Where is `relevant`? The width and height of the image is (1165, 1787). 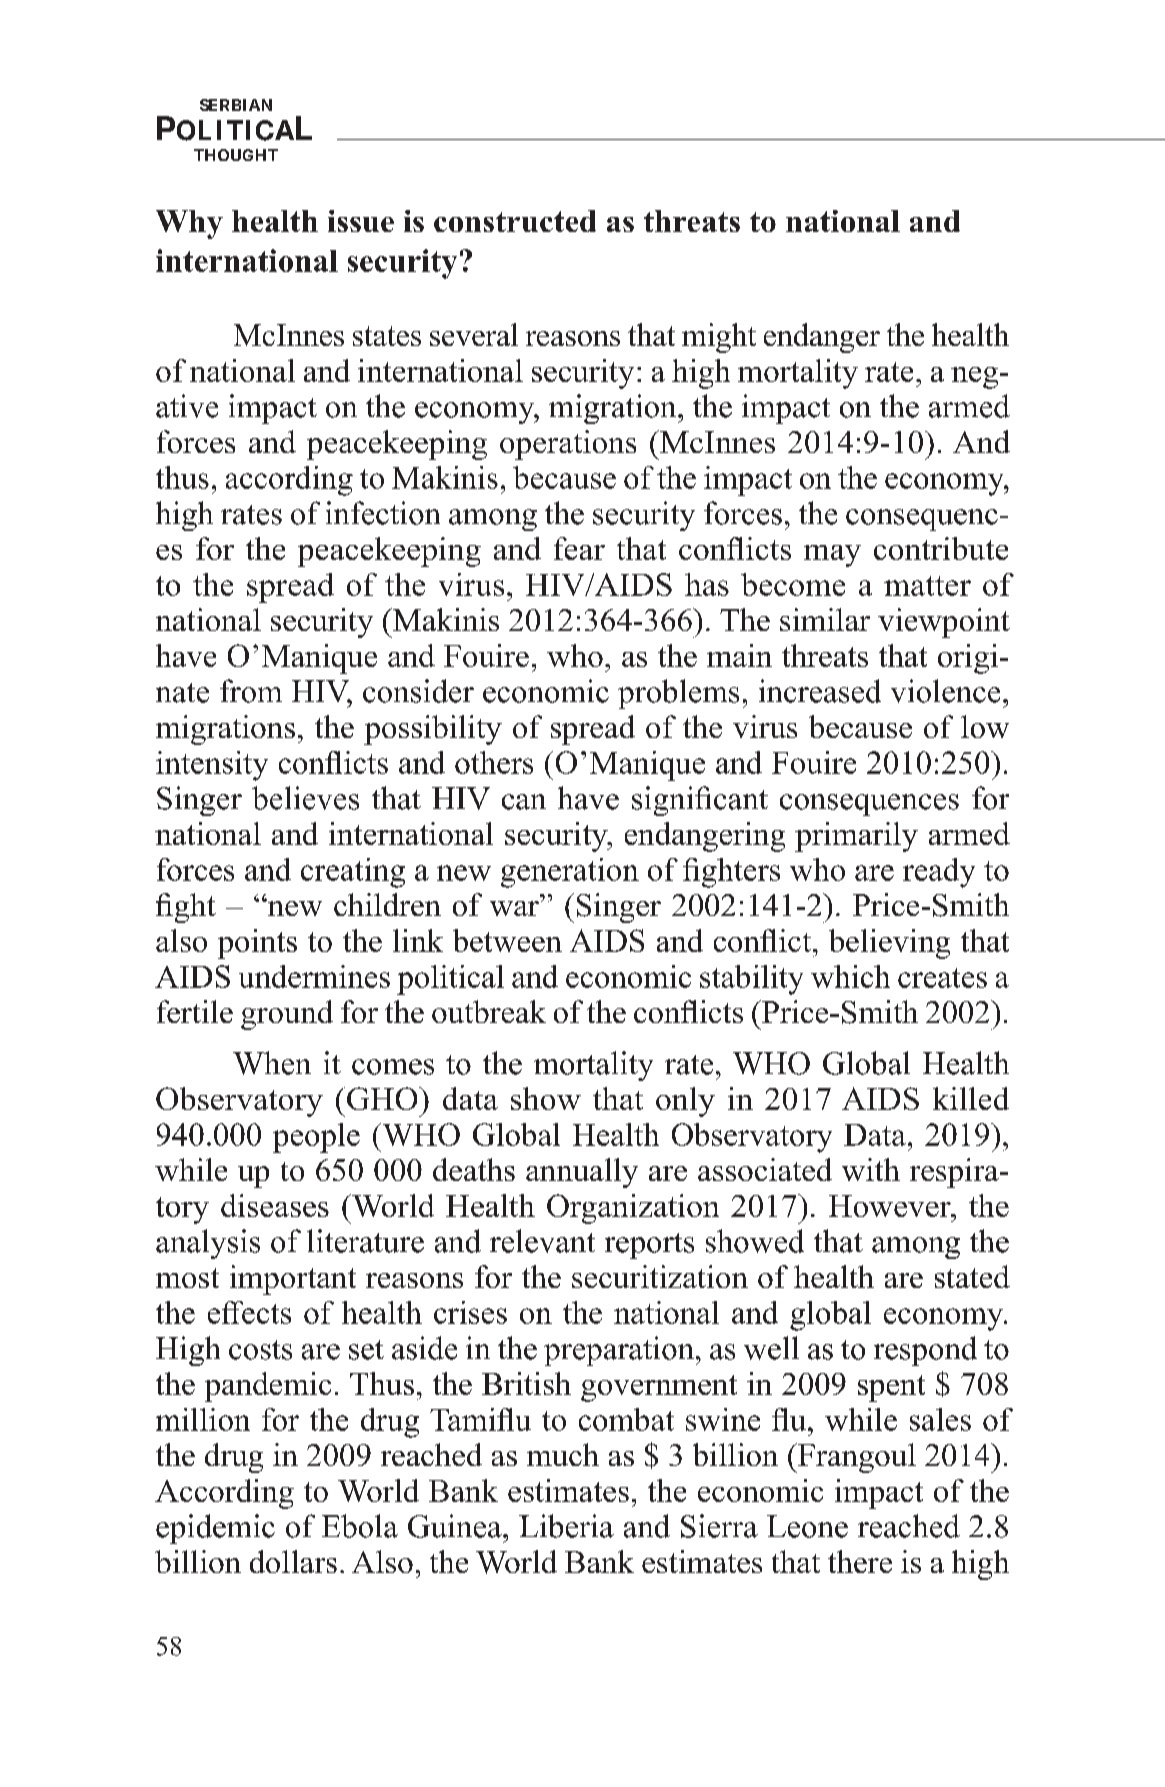 relevant is located at coordinates (542, 1241).
